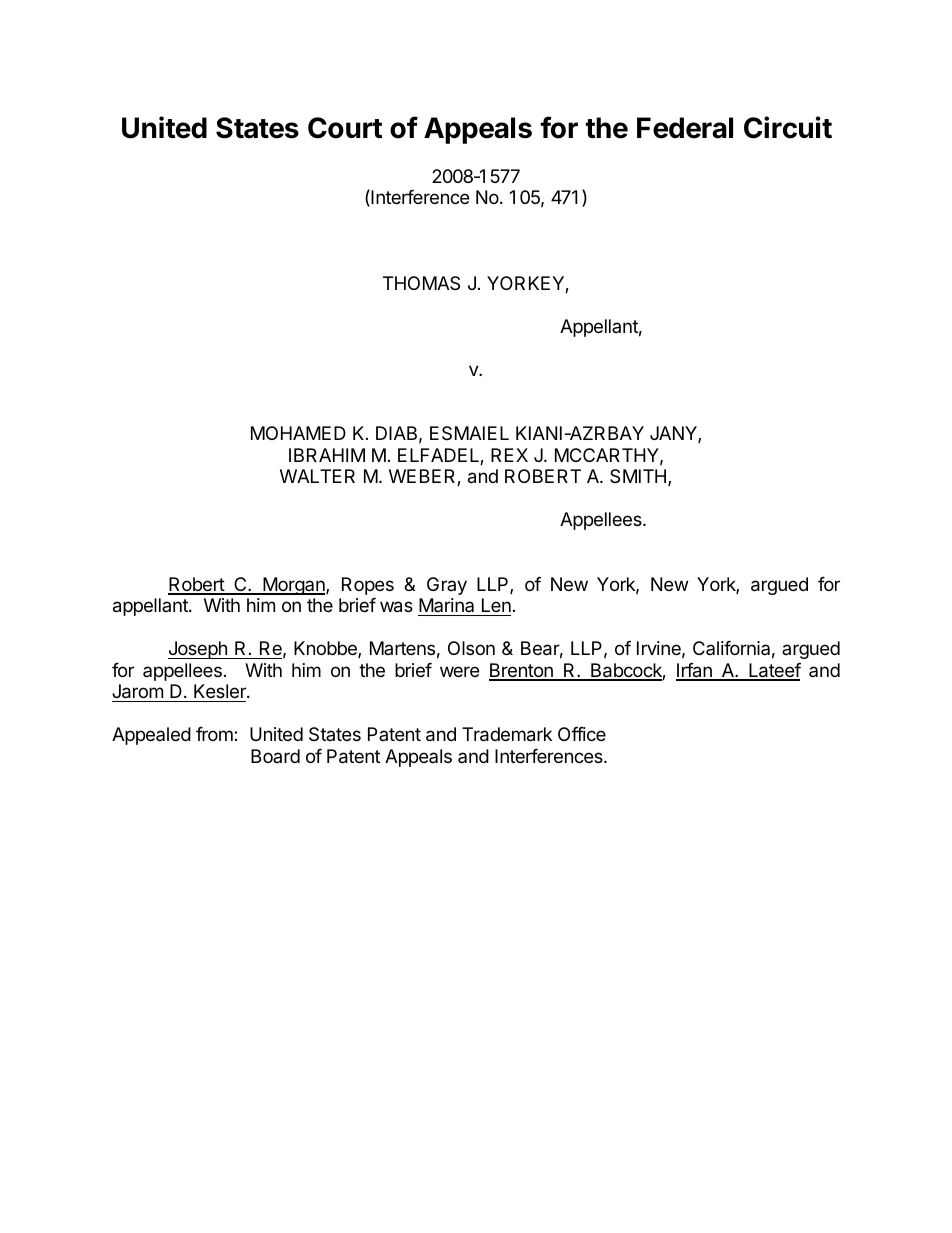  I want to click on Federal, so click(685, 128).
